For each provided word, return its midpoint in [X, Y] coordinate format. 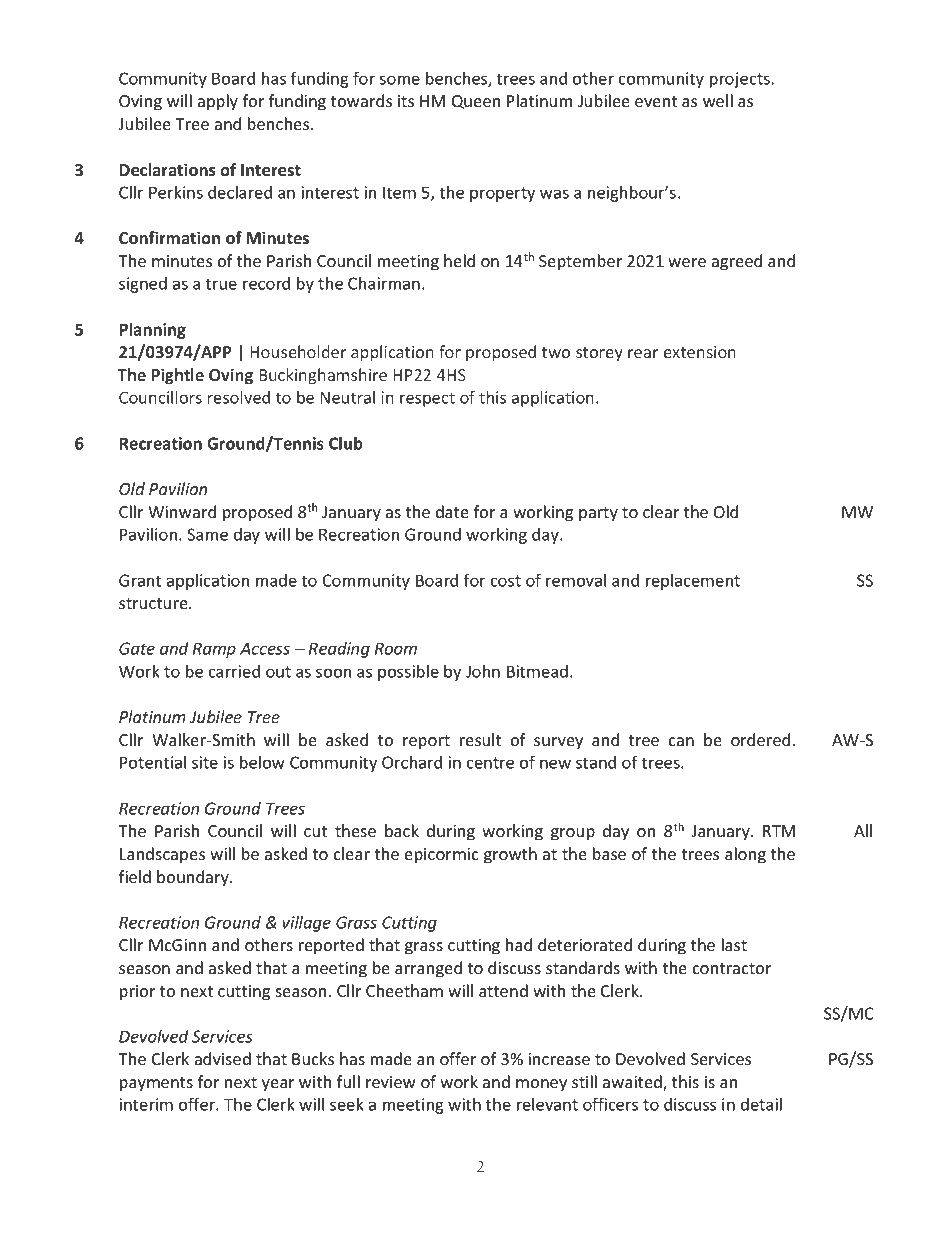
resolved [239, 397]
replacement [693, 582]
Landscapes [162, 855]
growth [510, 855]
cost [506, 581]
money [541, 1085]
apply [218, 102]
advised [223, 1058]
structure [154, 603]
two [556, 352]
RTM [779, 831]
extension [700, 352]
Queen [476, 102]
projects [740, 80]
